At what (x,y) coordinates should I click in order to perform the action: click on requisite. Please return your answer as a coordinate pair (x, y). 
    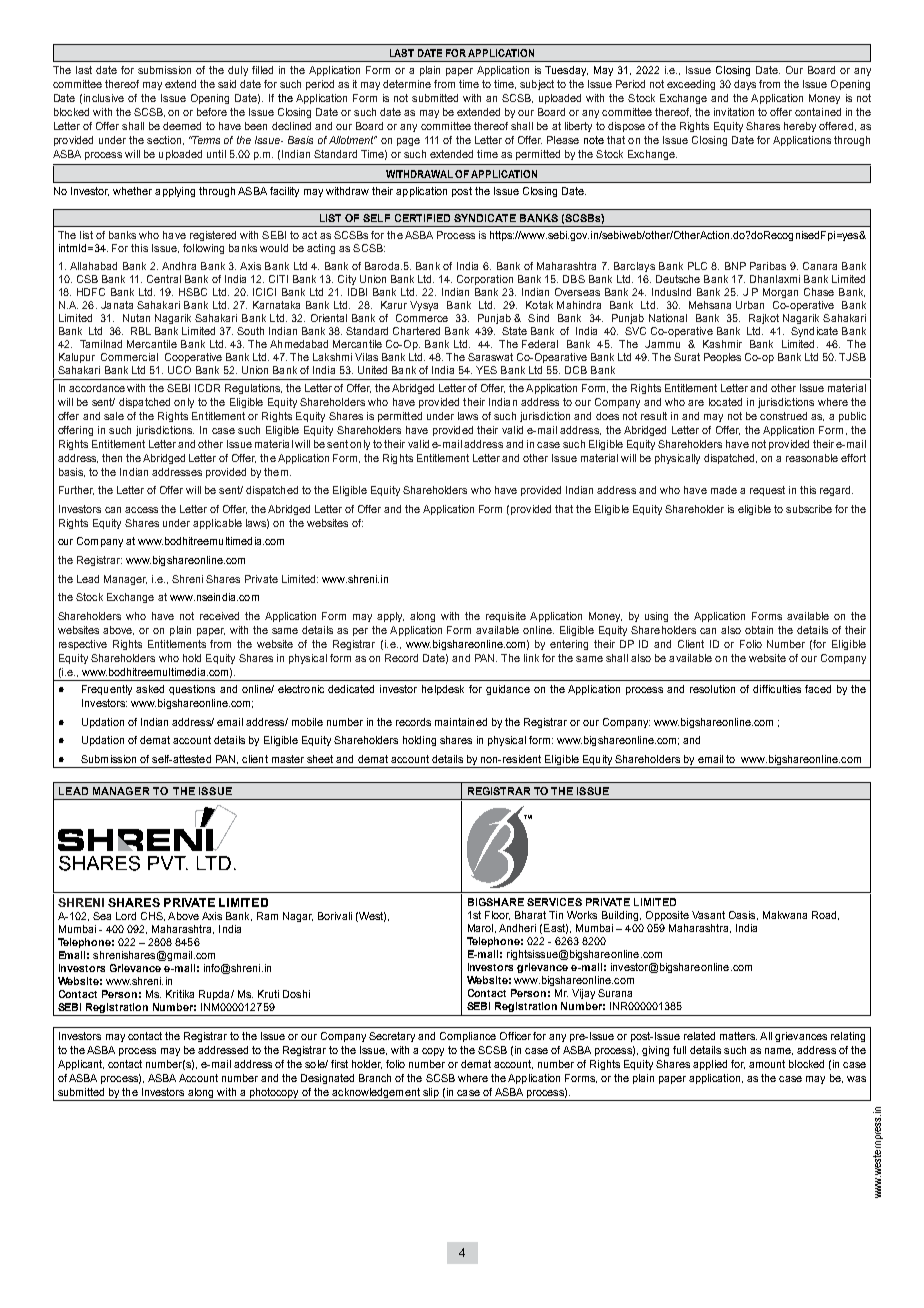
    Looking at the image, I should click on (506, 617).
